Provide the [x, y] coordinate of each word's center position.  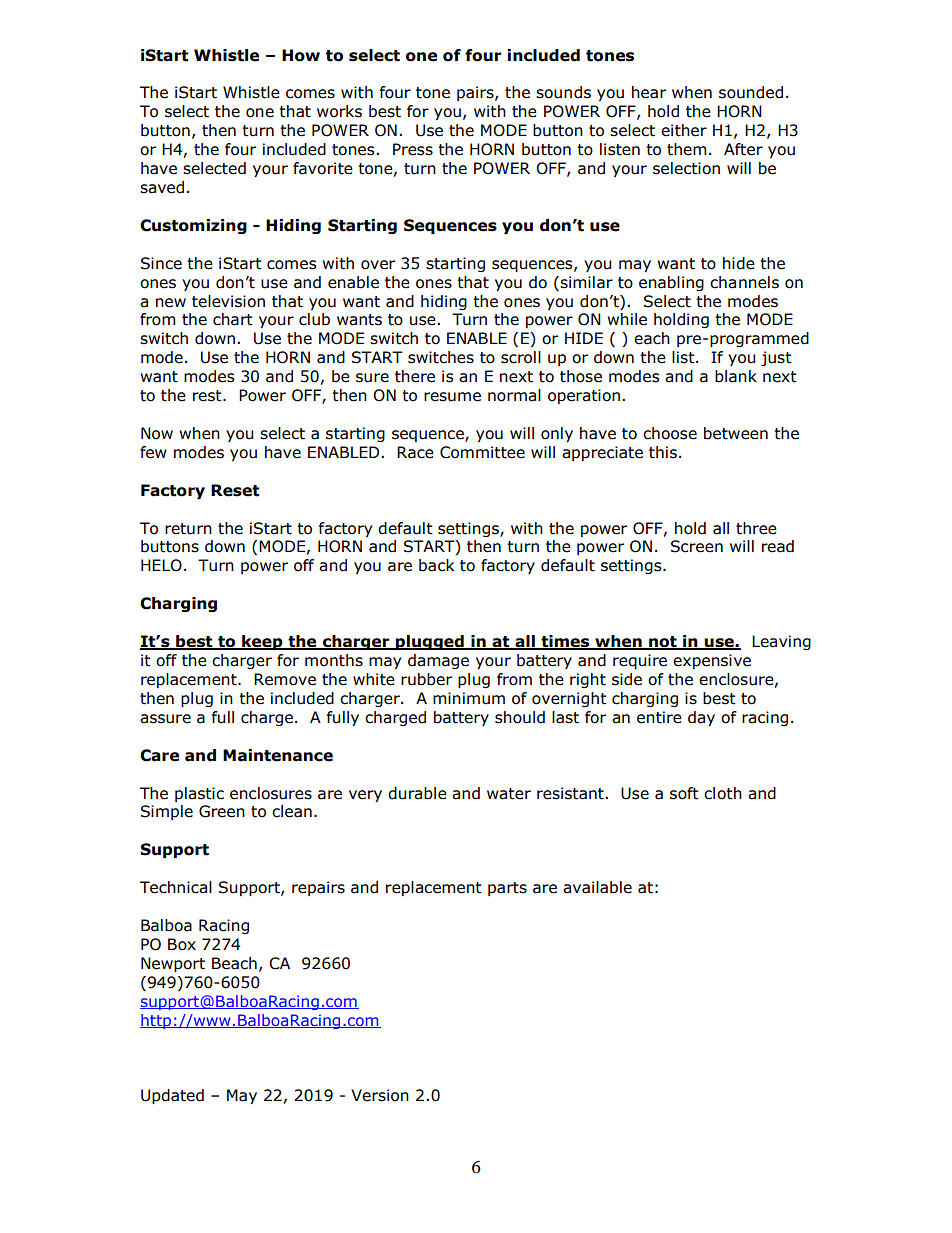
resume [452, 397]
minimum [469, 698]
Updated [172, 1096]
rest [208, 396]
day [701, 718]
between [736, 433]
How [301, 55]
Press [413, 149]
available [597, 887]
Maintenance [278, 755]
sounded [751, 92]
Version [380, 1095]
